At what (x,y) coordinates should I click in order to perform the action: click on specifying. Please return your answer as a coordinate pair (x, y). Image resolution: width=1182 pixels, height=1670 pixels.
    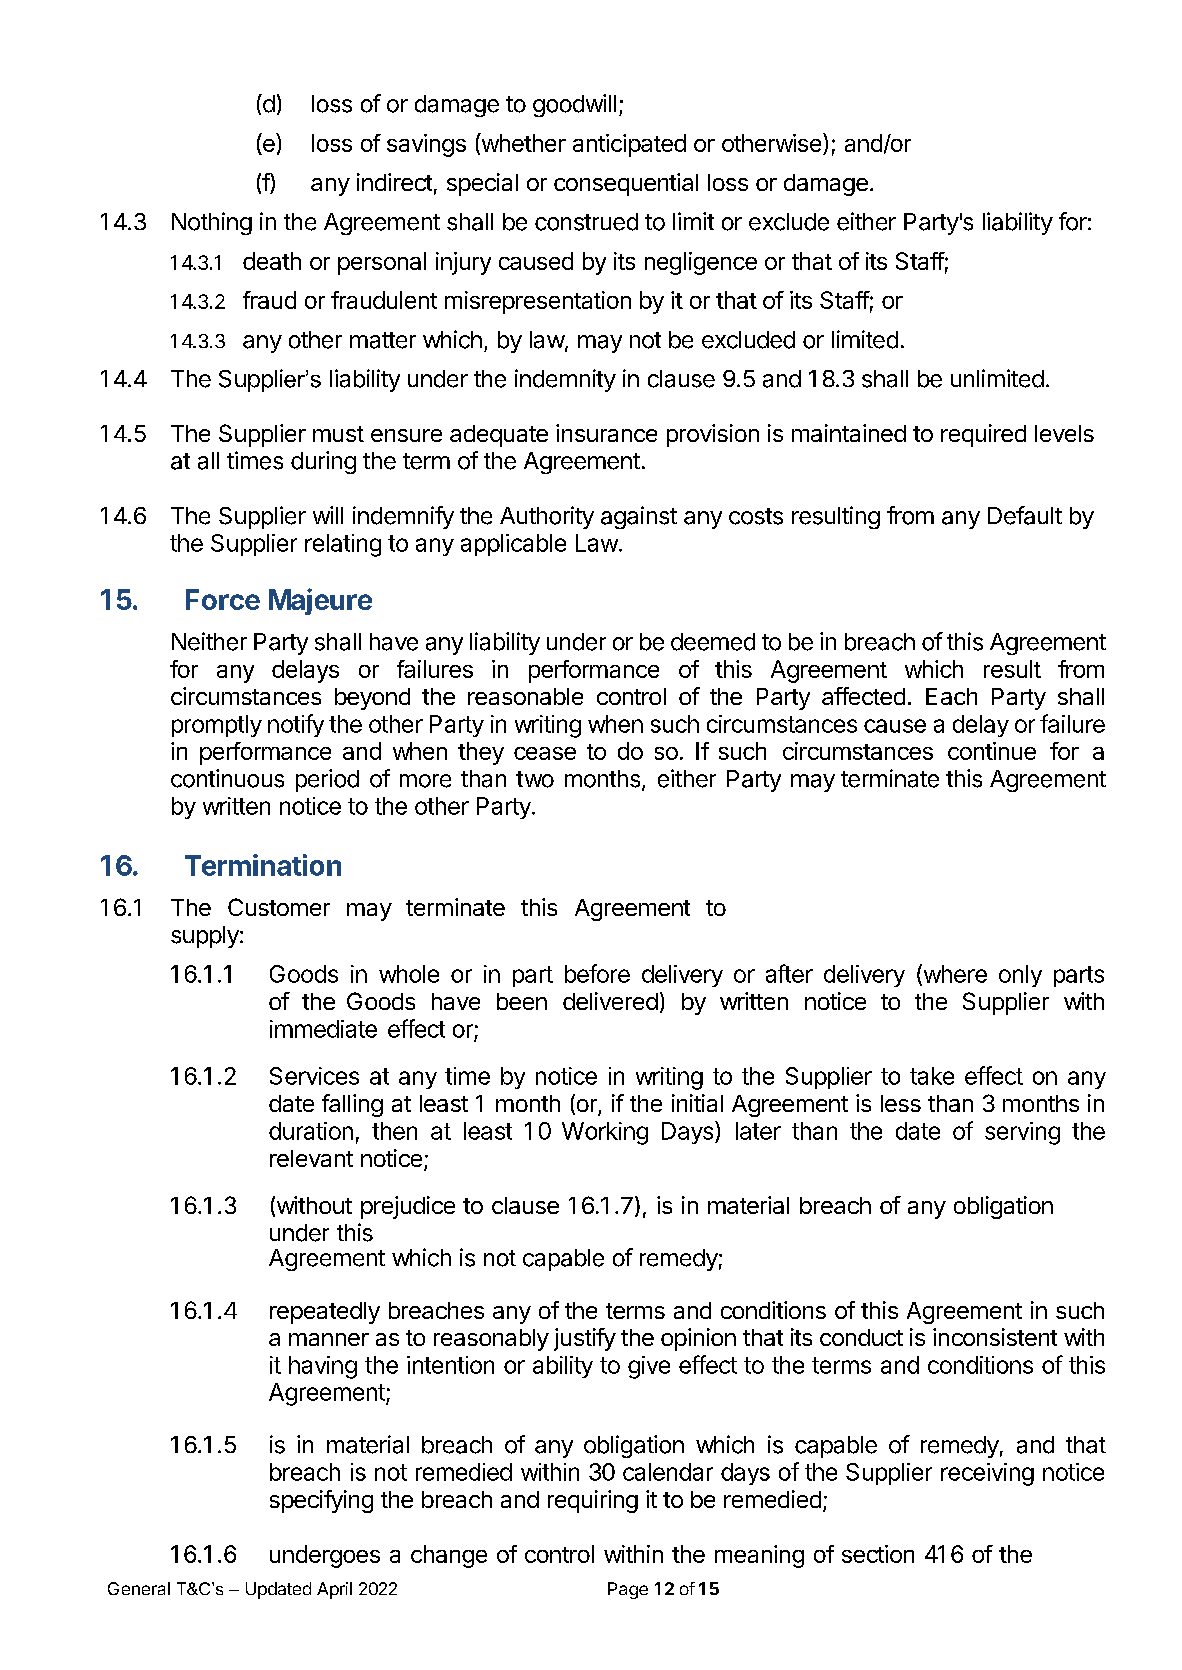
    Looking at the image, I should click on (321, 1501).
